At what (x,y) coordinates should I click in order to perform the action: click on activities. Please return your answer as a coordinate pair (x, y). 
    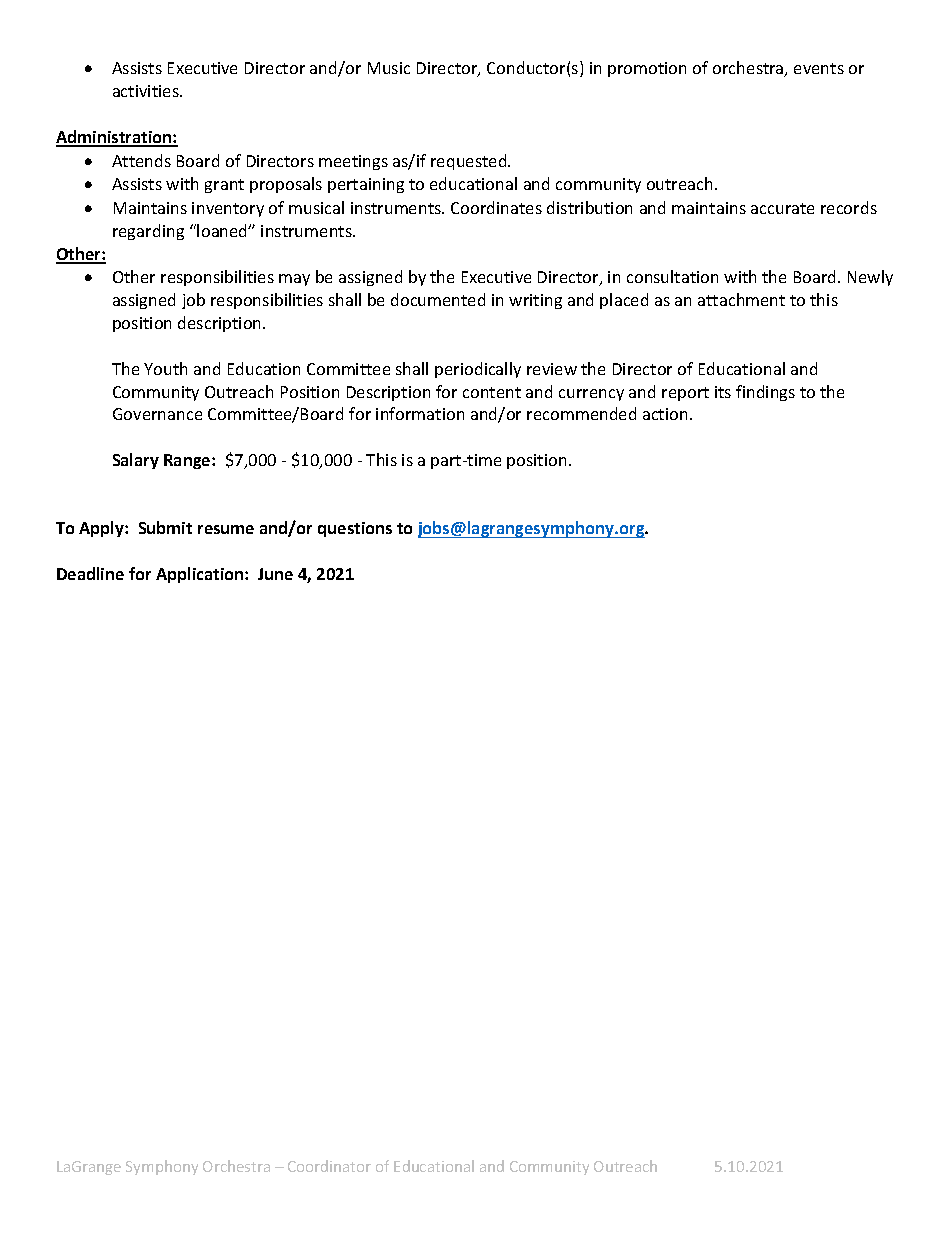
    Looking at the image, I should click on (147, 91).
